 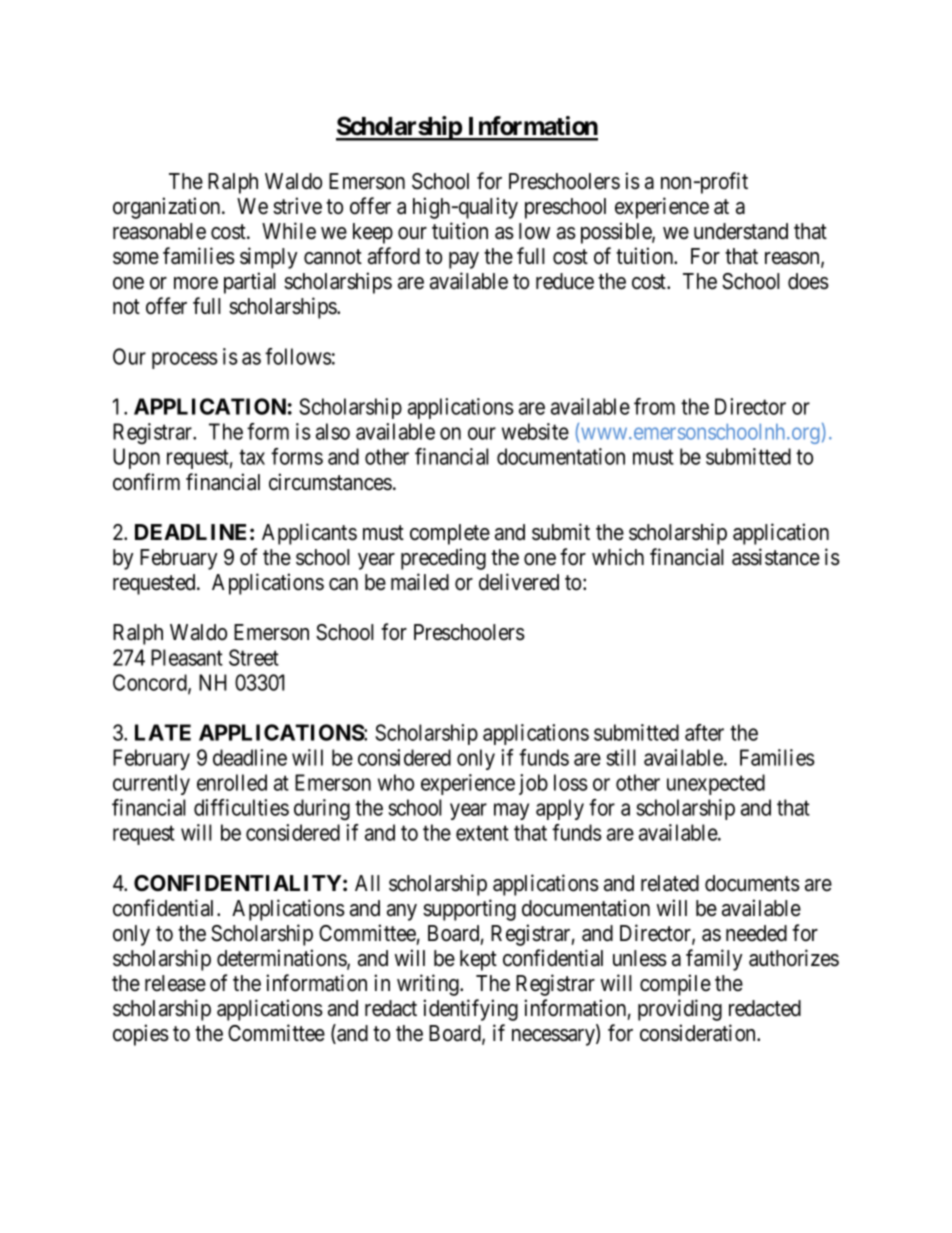 What do you see at coordinates (741, 231) in the document?
I see `understand` at bounding box center [741, 231].
